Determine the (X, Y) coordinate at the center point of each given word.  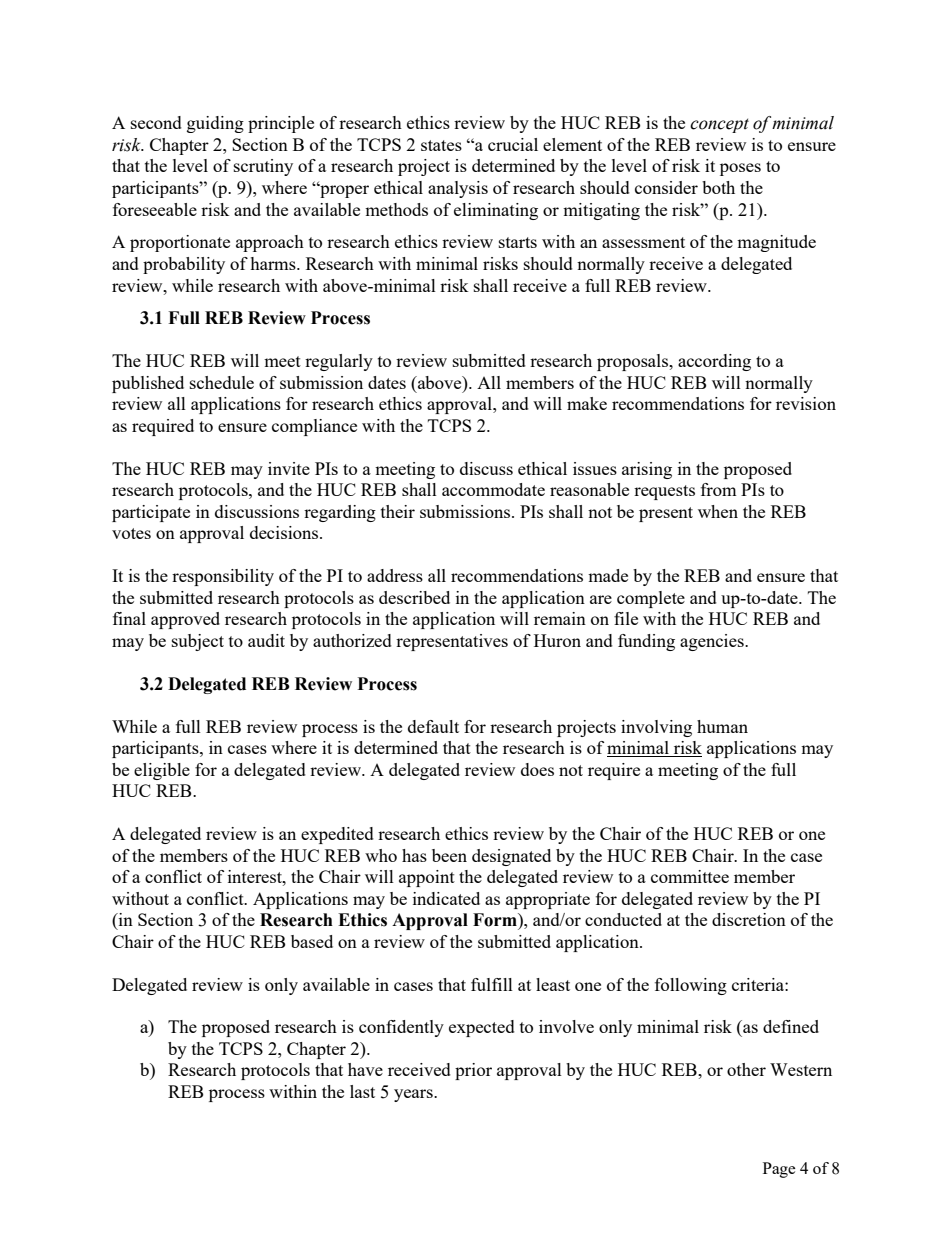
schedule (222, 382)
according (714, 362)
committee (690, 876)
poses (740, 169)
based (312, 941)
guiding (215, 124)
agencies (713, 642)
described (414, 597)
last (362, 1091)
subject (198, 642)
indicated (446, 898)
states (441, 145)
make (587, 403)
